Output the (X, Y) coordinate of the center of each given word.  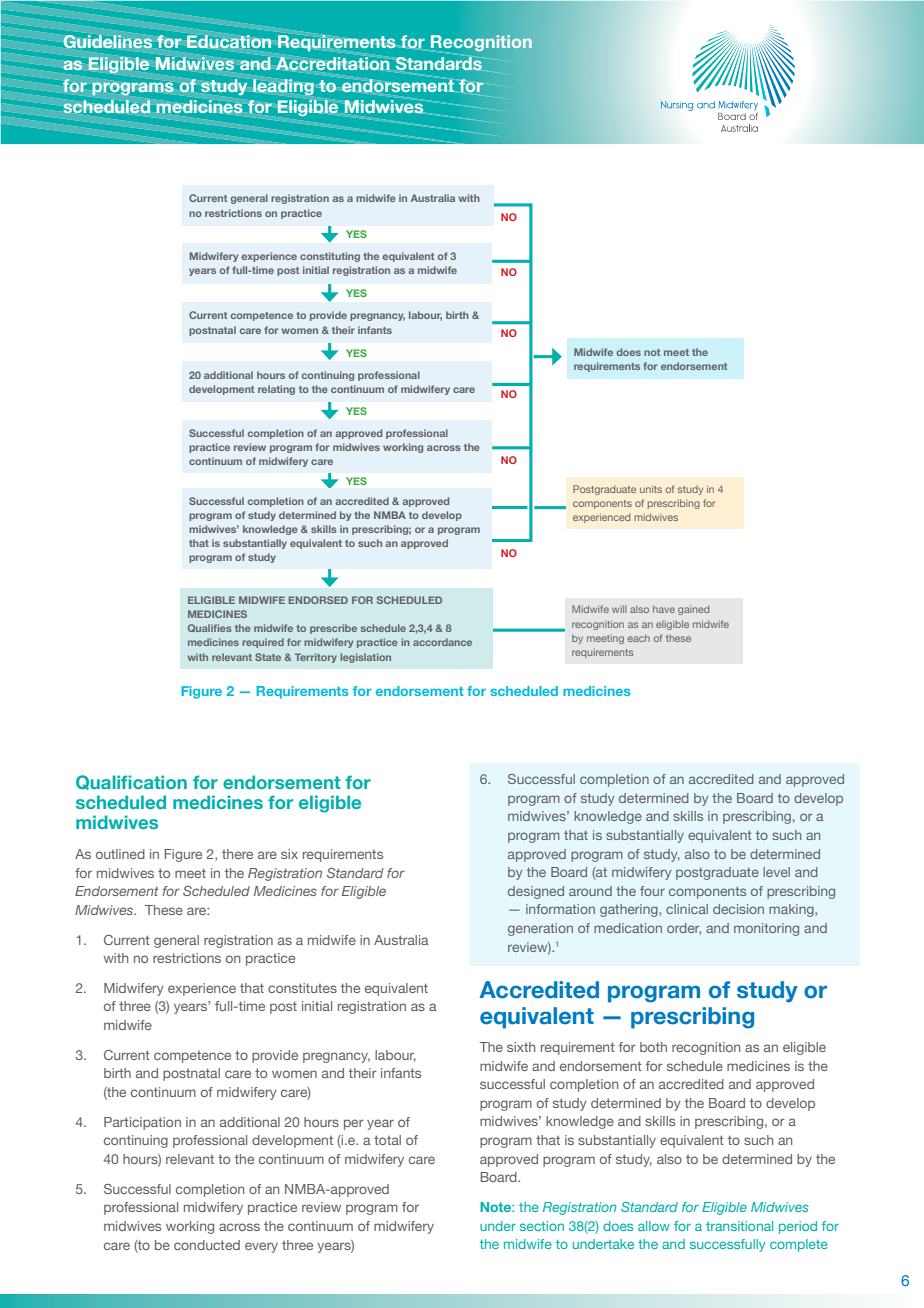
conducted (207, 1245)
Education (229, 42)
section (542, 1226)
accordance (442, 642)
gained (693, 610)
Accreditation (332, 64)
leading (282, 87)
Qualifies (210, 628)
